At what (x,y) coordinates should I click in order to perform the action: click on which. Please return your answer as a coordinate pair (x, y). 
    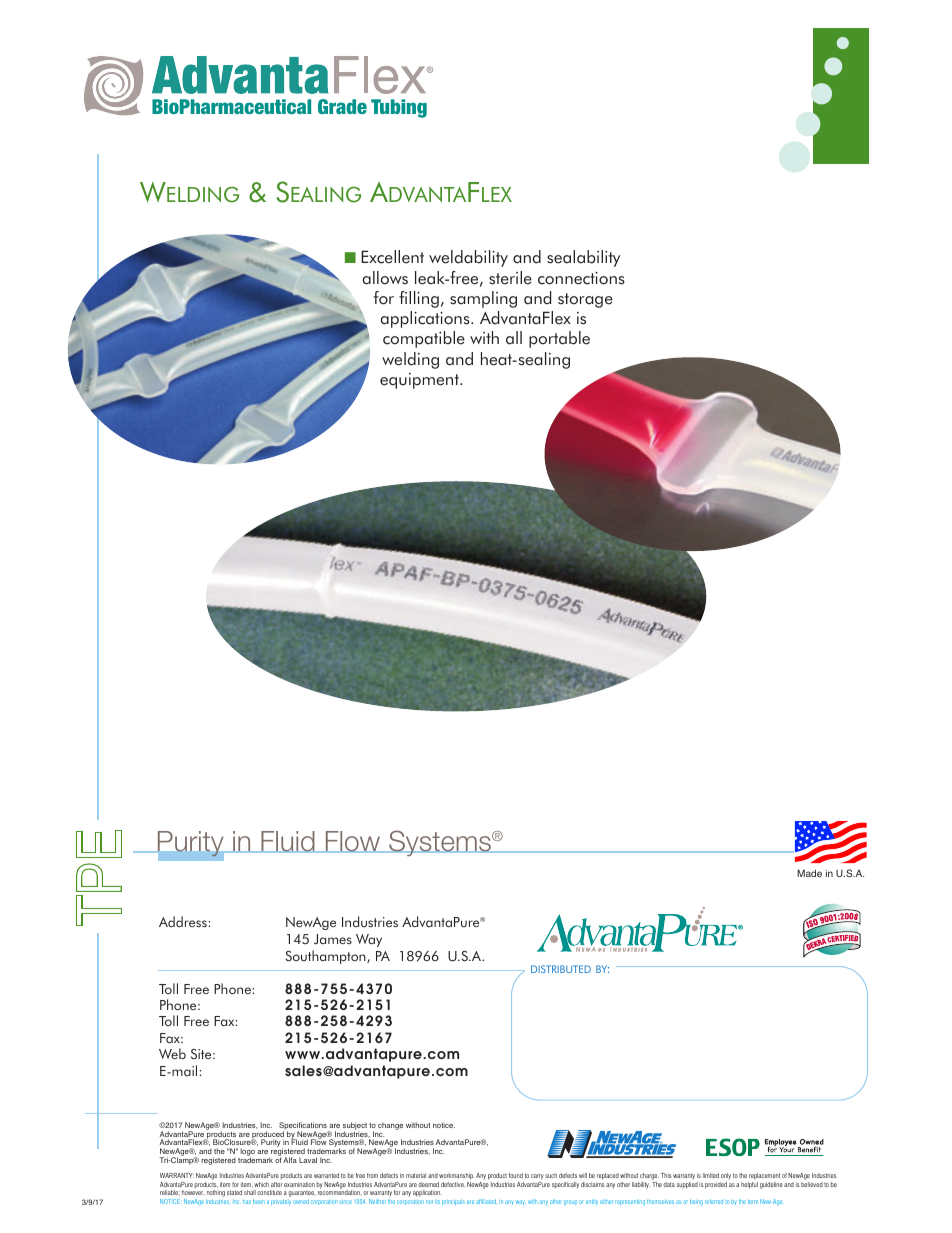
    Looking at the image, I should click on (261, 1184).
